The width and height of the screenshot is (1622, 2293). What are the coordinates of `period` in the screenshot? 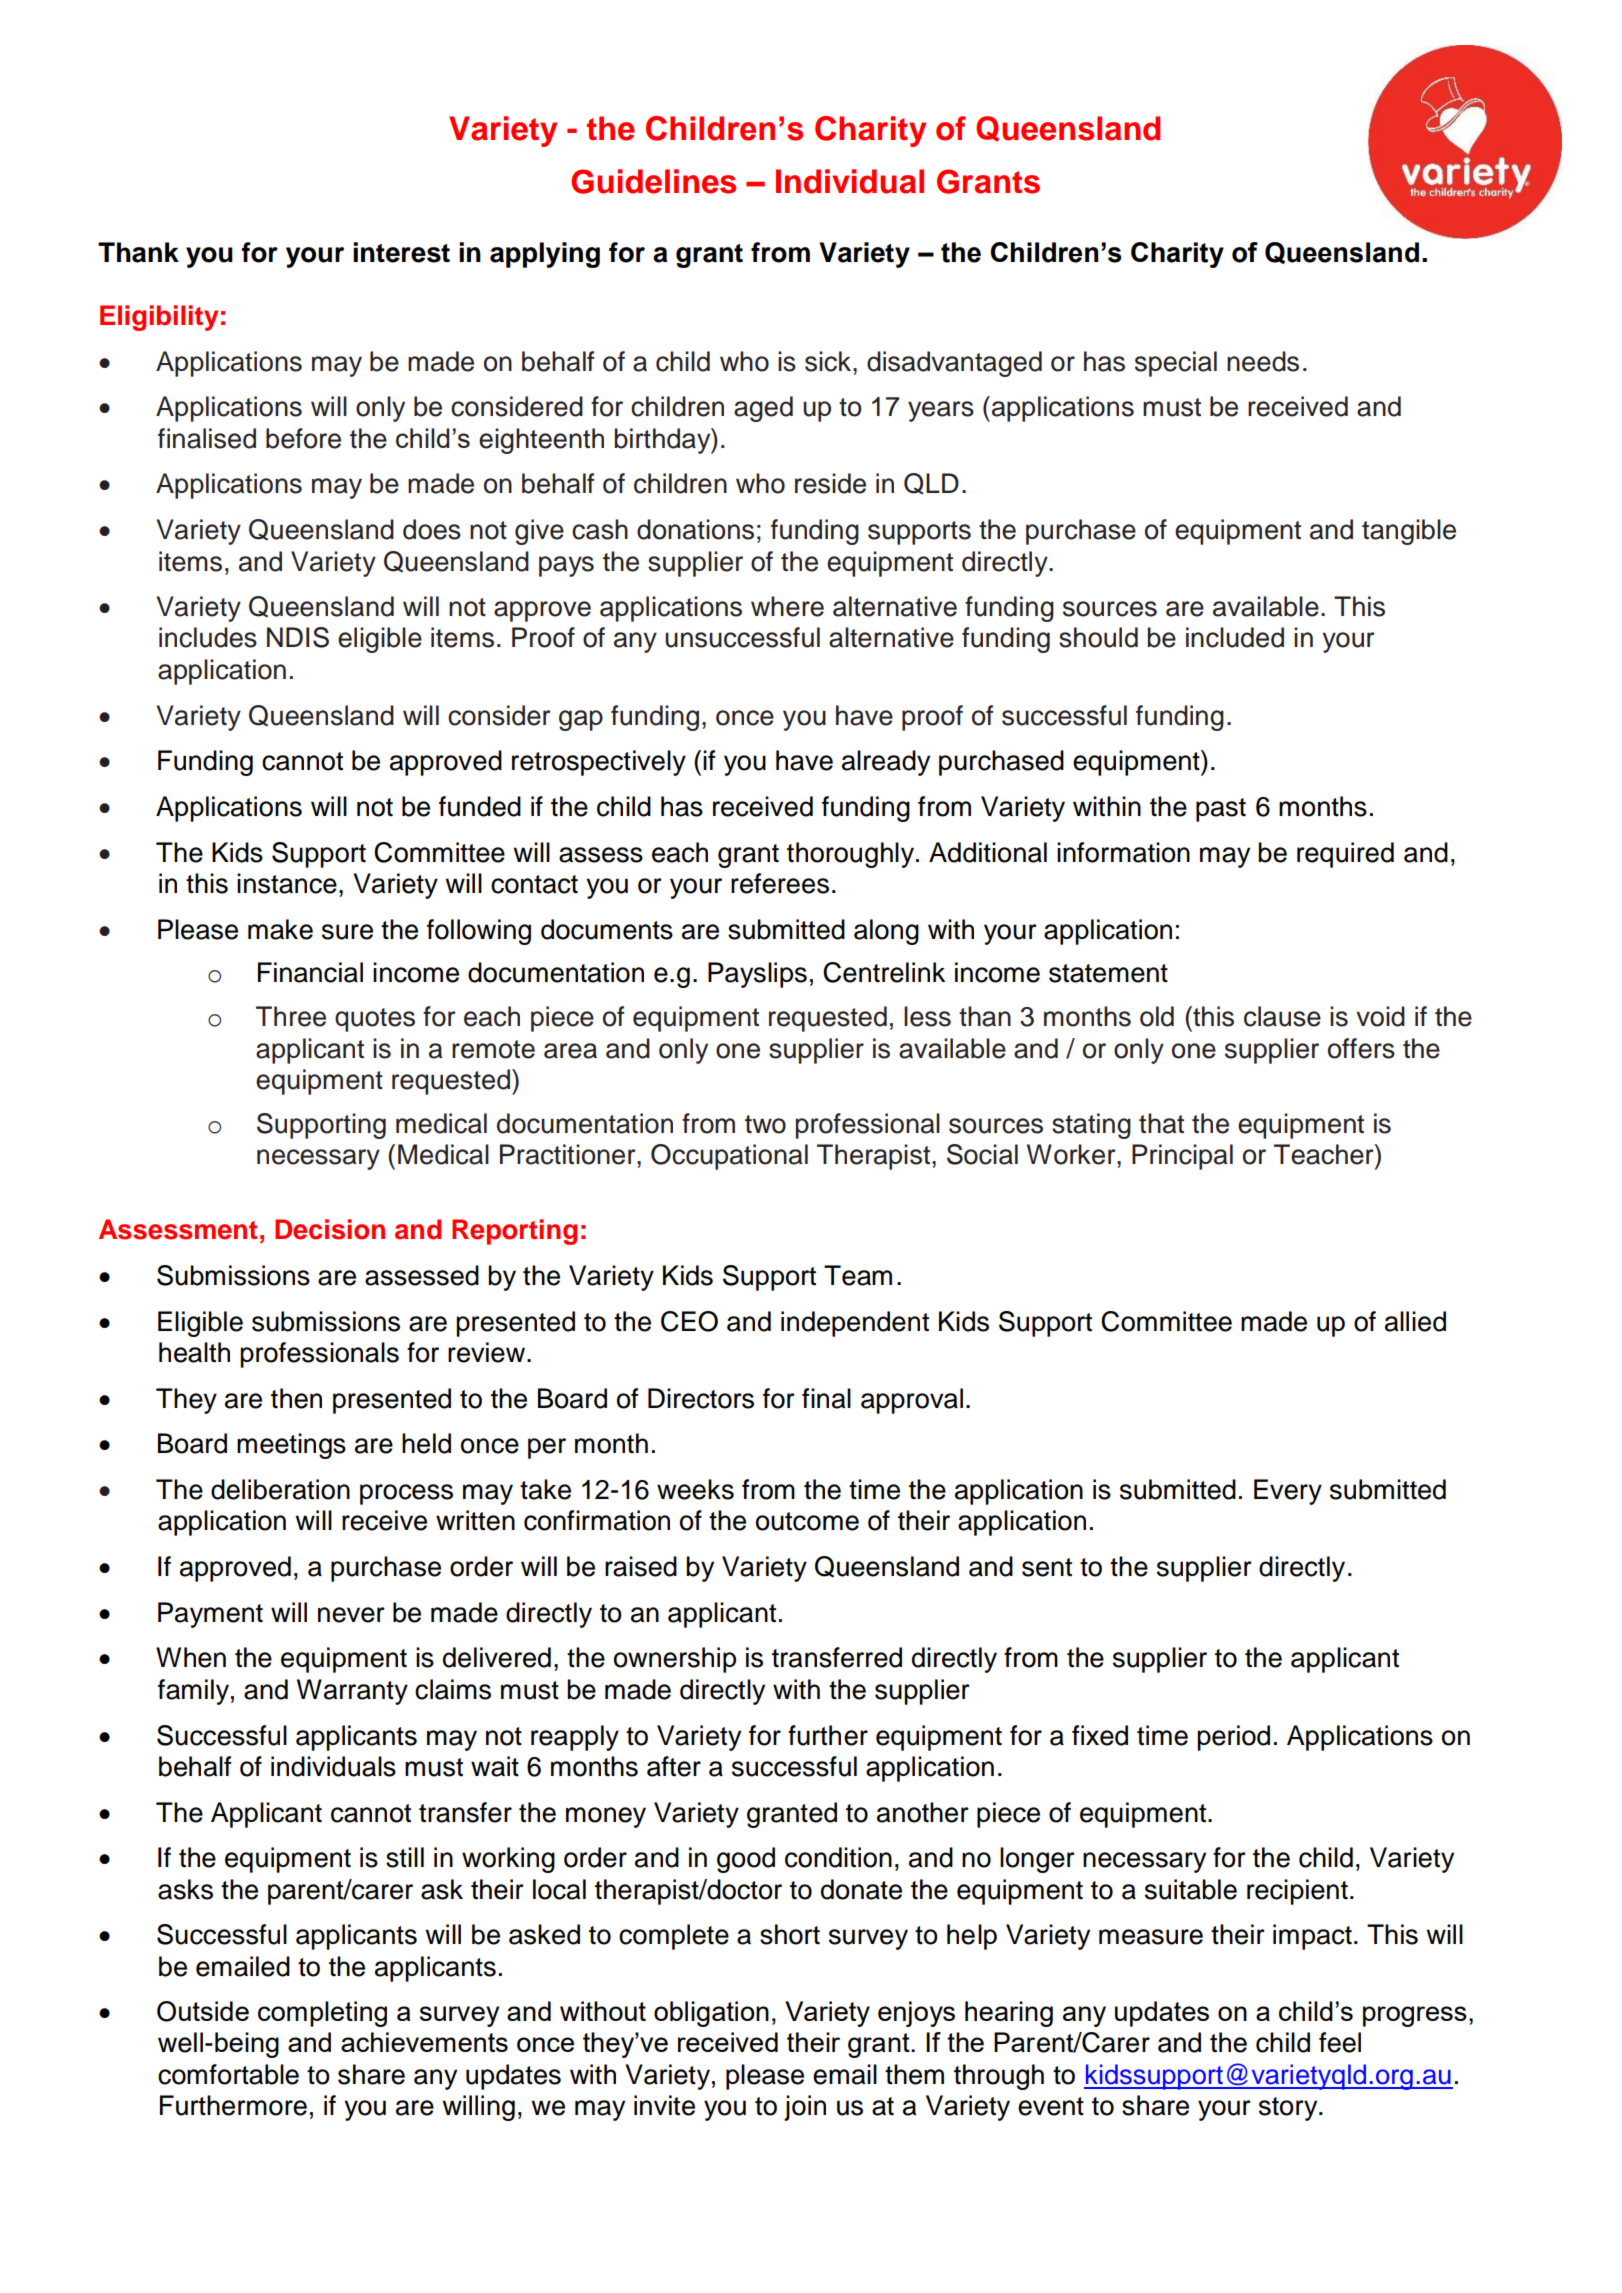 It's located at (1233, 1738).
